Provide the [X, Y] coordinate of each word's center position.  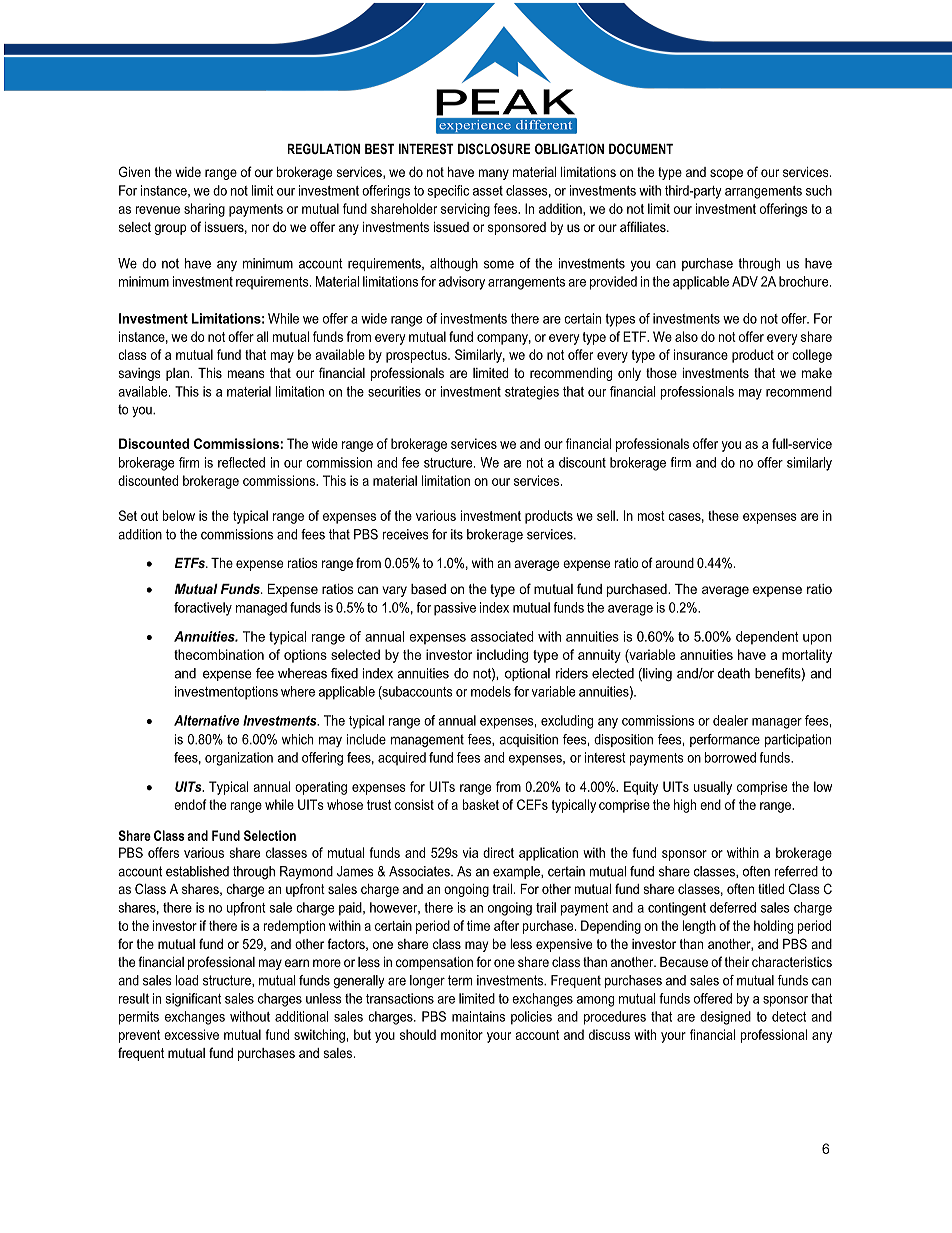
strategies [532, 393]
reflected [241, 462]
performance [725, 740]
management [427, 740]
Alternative [206, 720]
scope [726, 174]
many [494, 174]
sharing [204, 210]
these [723, 515]
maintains [478, 1016]
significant [193, 1000]
